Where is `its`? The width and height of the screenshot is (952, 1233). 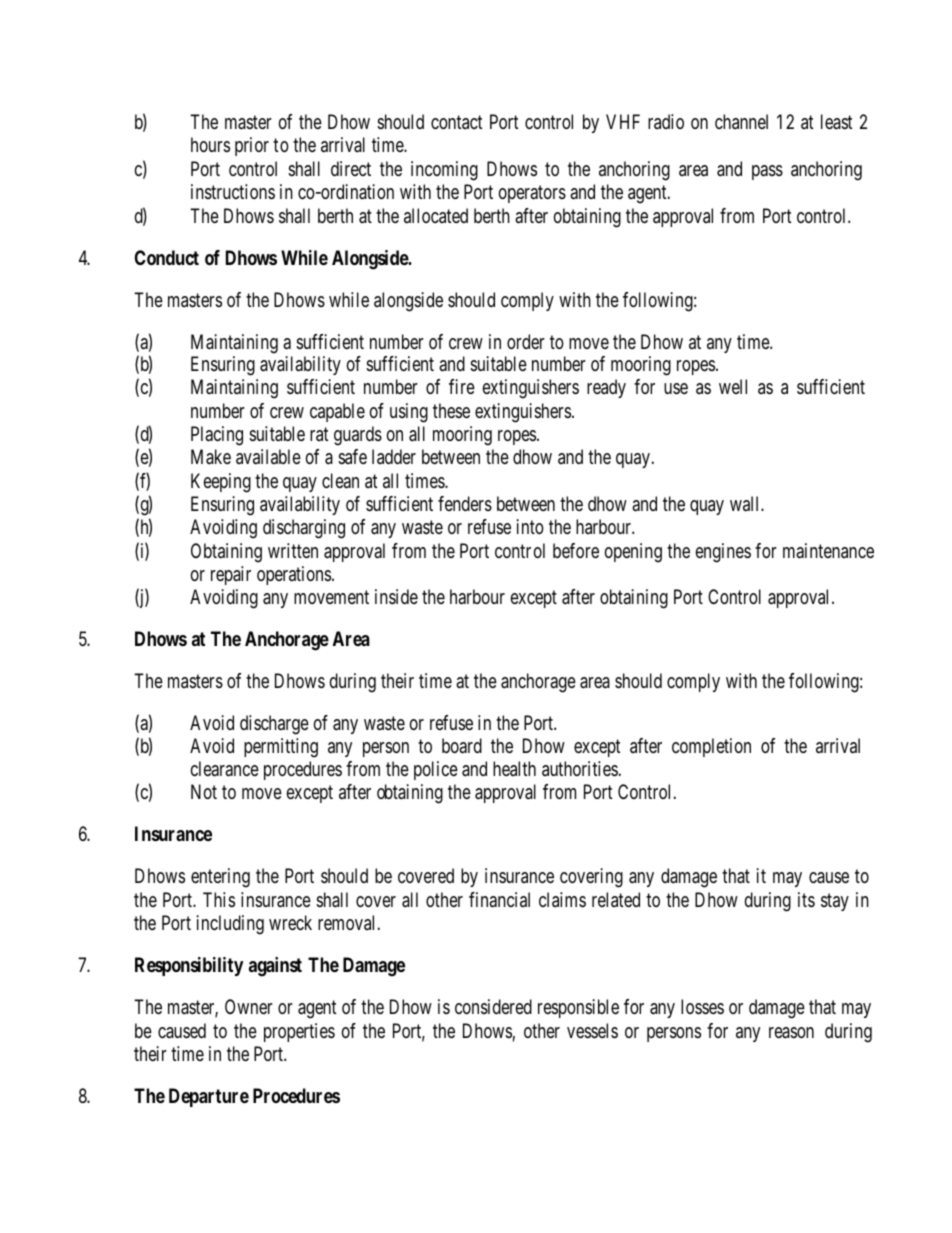
its is located at coordinates (806, 899).
